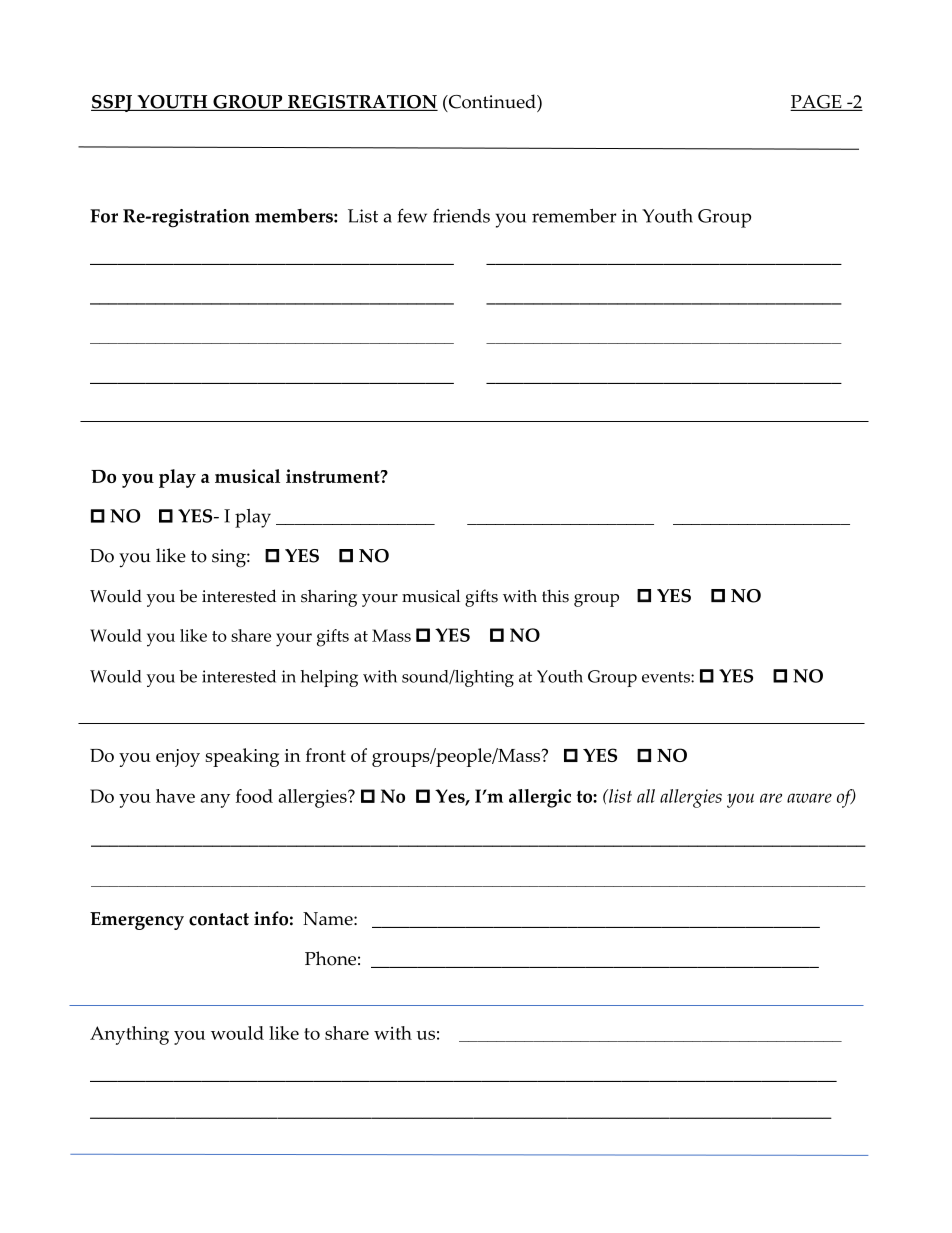 Image resolution: width=952 pixels, height=1233 pixels. What do you see at coordinates (178, 758) in the screenshot?
I see `enjoy` at bounding box center [178, 758].
